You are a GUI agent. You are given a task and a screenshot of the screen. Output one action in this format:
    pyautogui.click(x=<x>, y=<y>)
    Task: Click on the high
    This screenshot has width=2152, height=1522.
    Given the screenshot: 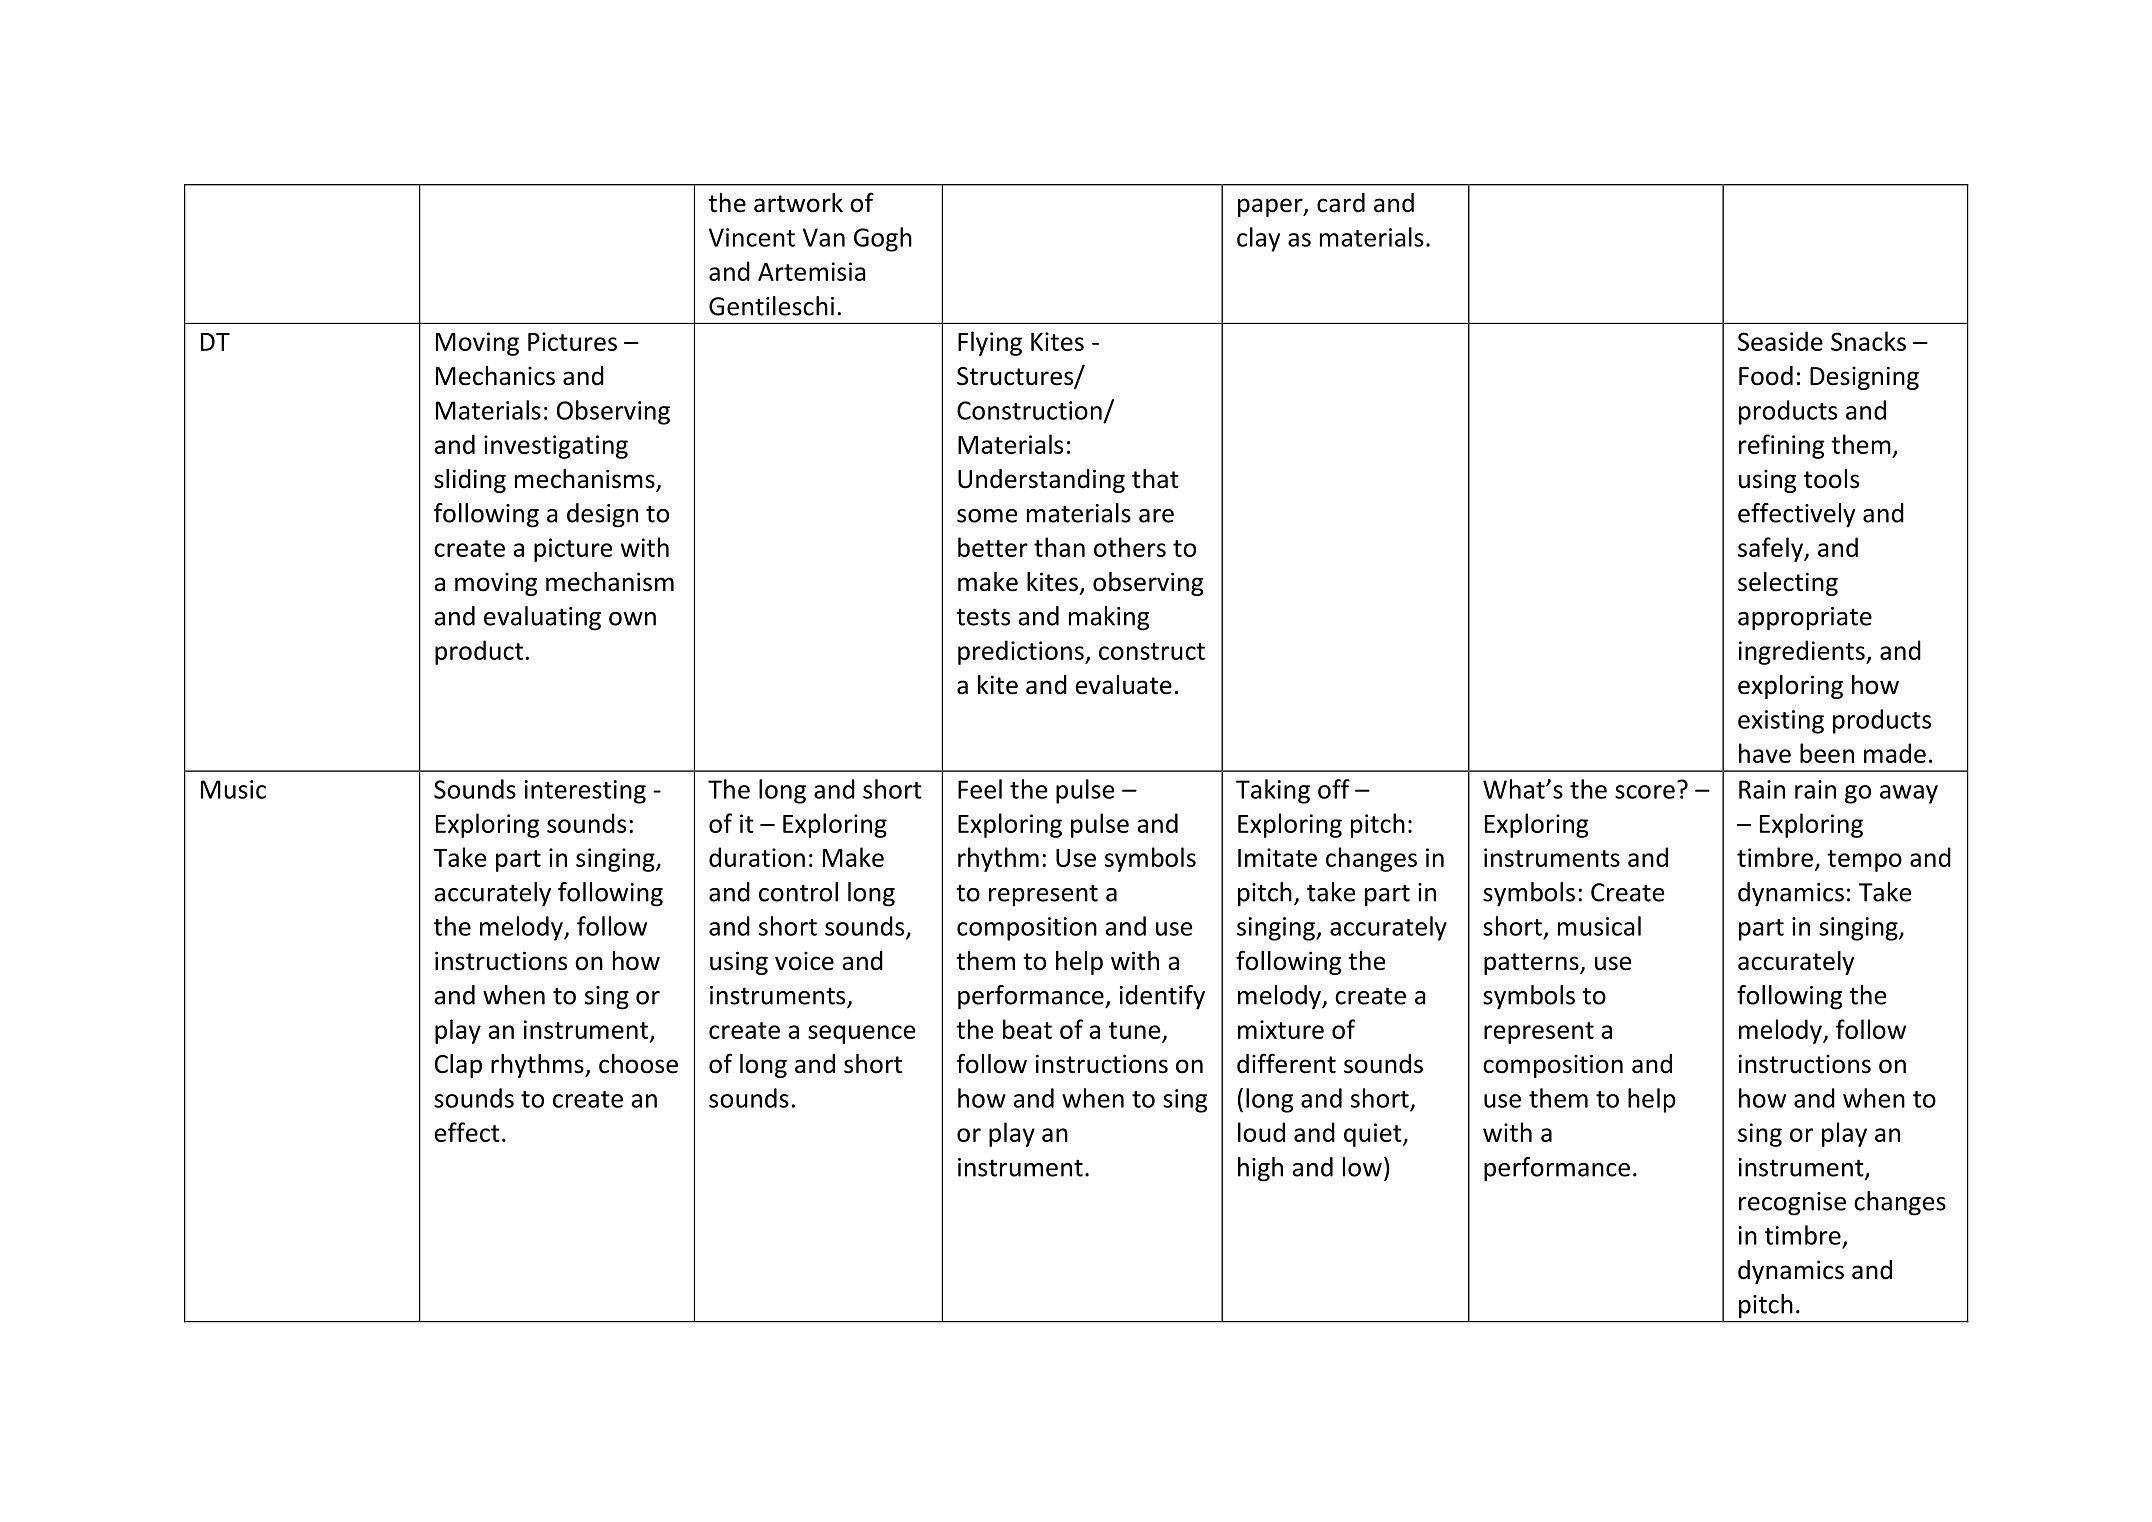 What is the action you would take?
    pyautogui.click(x=1260, y=1169)
